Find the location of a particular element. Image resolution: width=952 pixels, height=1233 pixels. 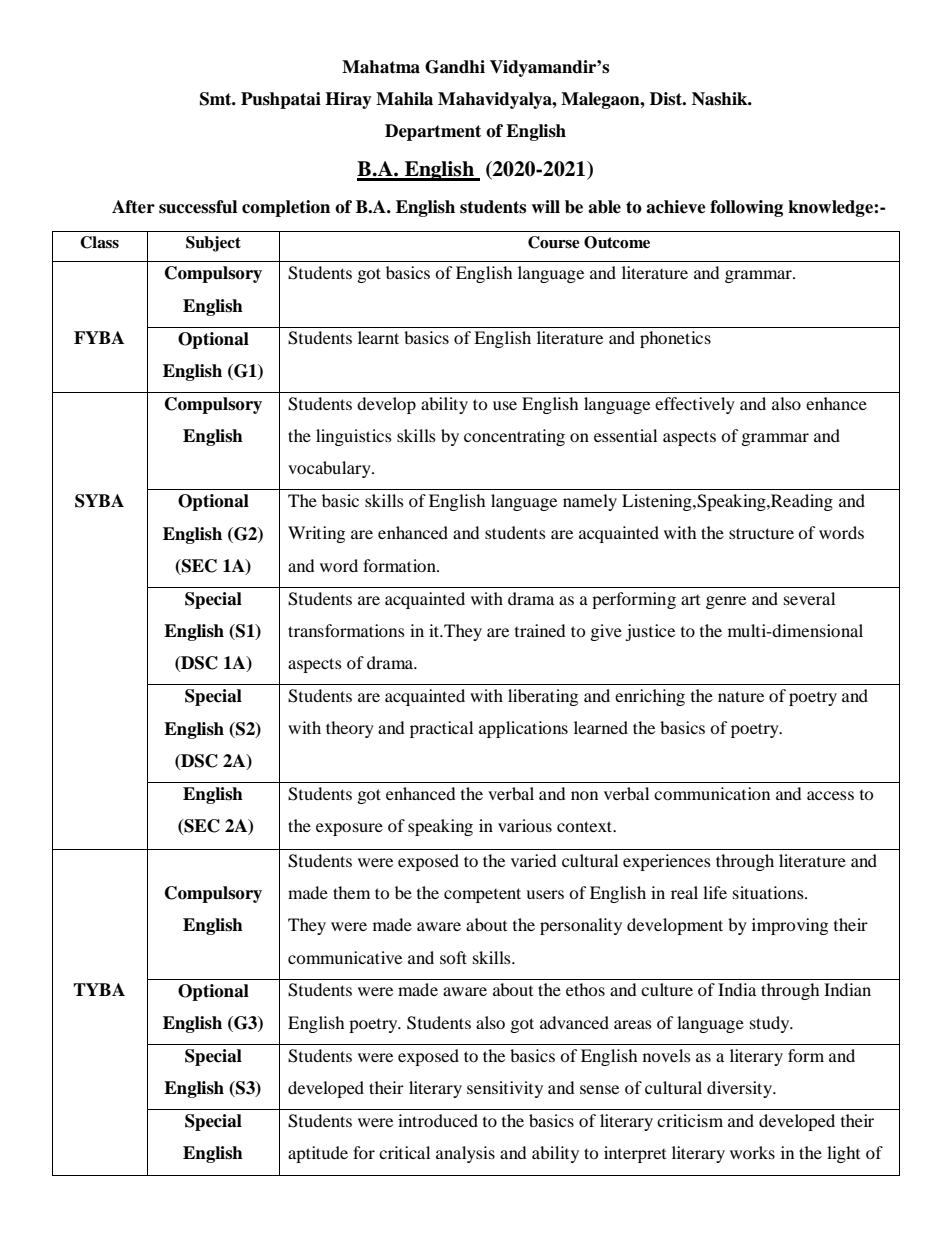

concentrating is located at coordinates (514, 437).
